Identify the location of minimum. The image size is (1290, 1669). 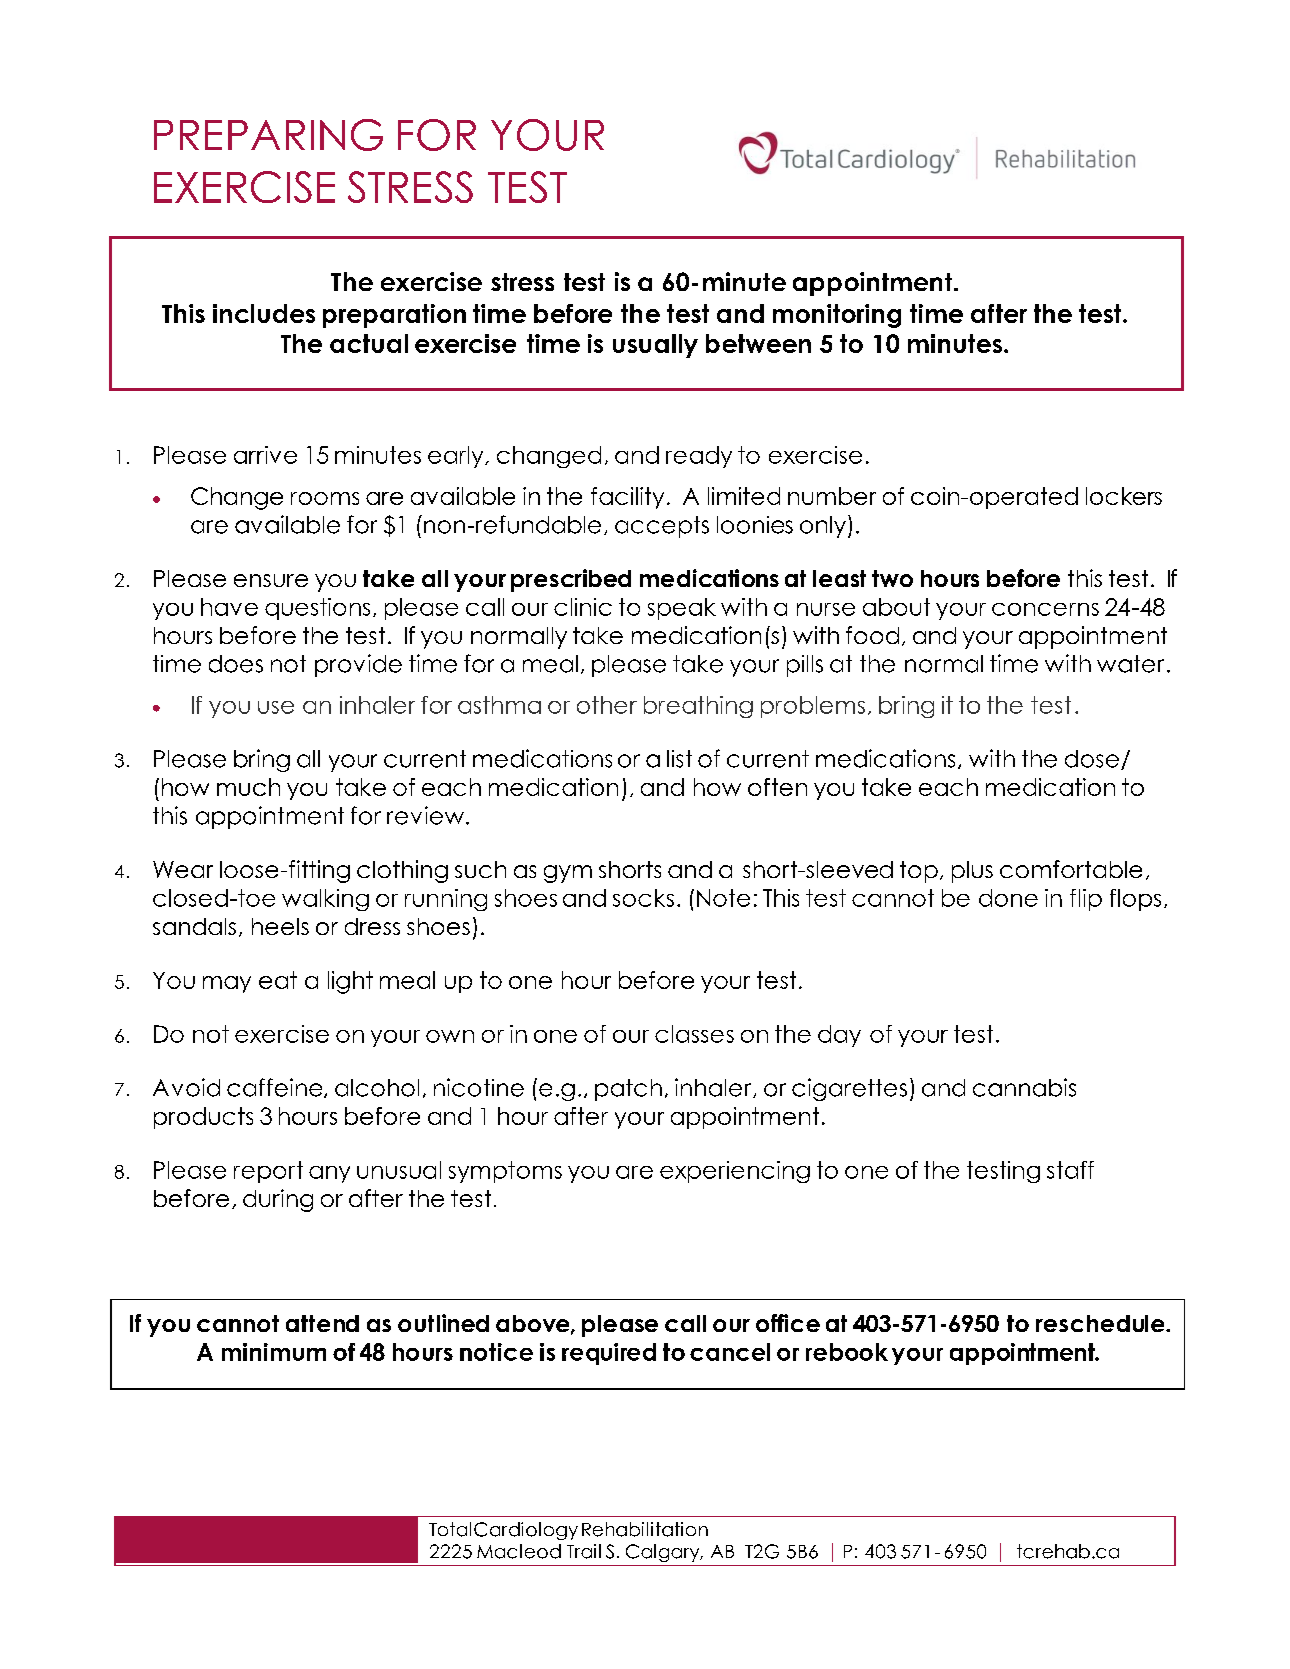
(274, 1352).
